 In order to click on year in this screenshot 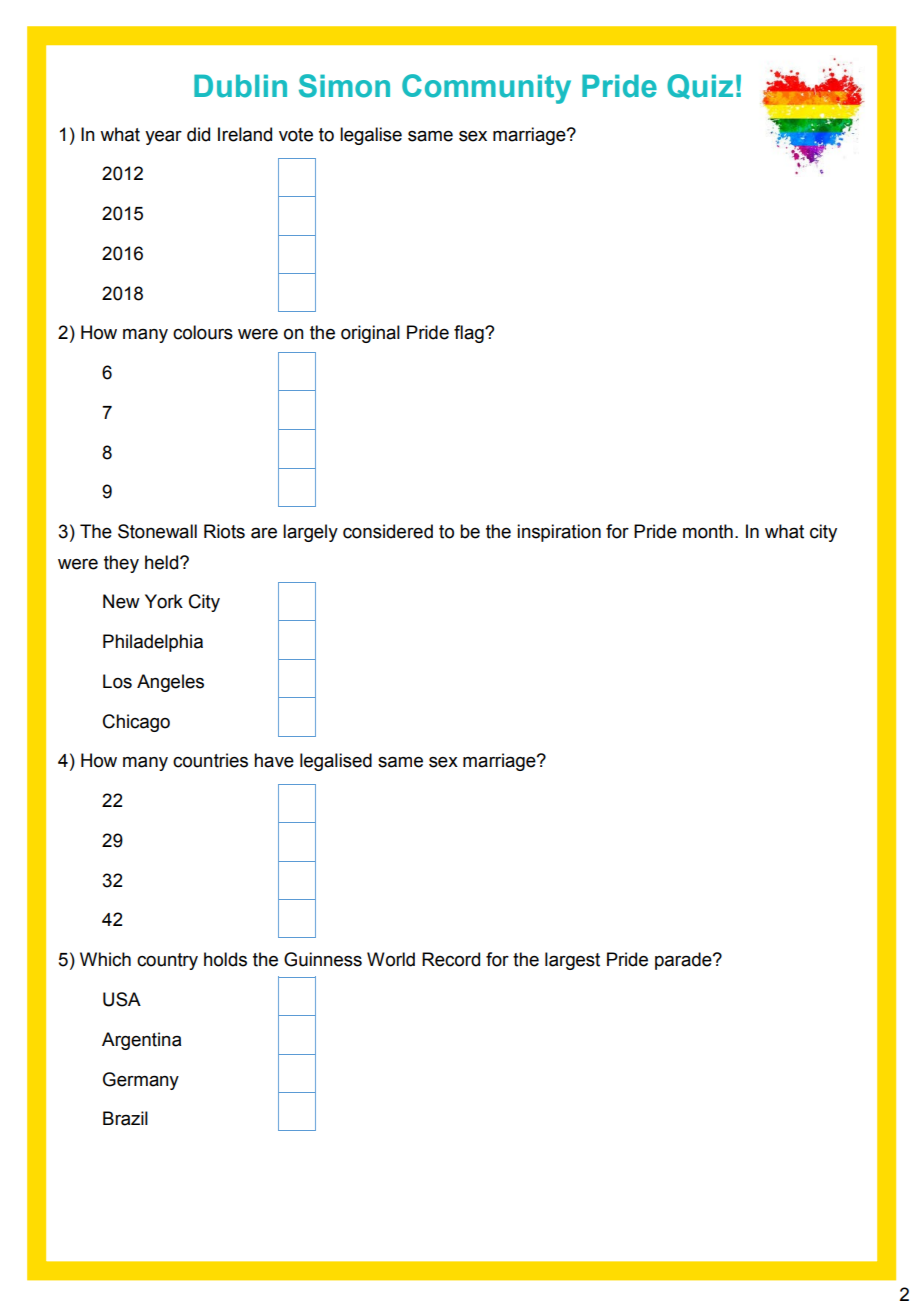, I will do `click(163, 138)`.
